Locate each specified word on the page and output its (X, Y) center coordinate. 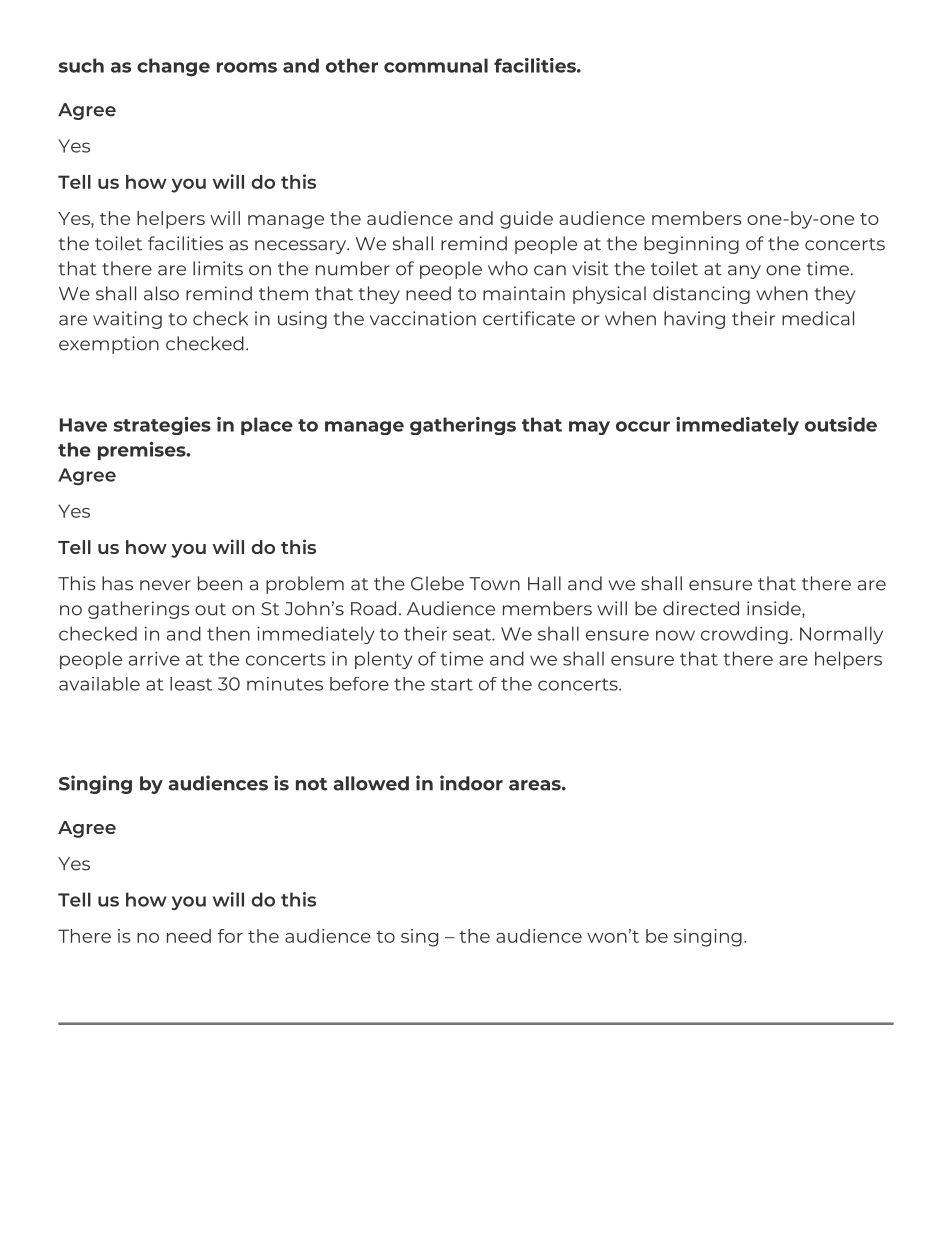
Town (494, 584)
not (311, 784)
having (694, 320)
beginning (691, 245)
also (161, 293)
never (165, 585)
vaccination (423, 318)
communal (436, 65)
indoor (471, 783)
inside (775, 609)
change (173, 67)
